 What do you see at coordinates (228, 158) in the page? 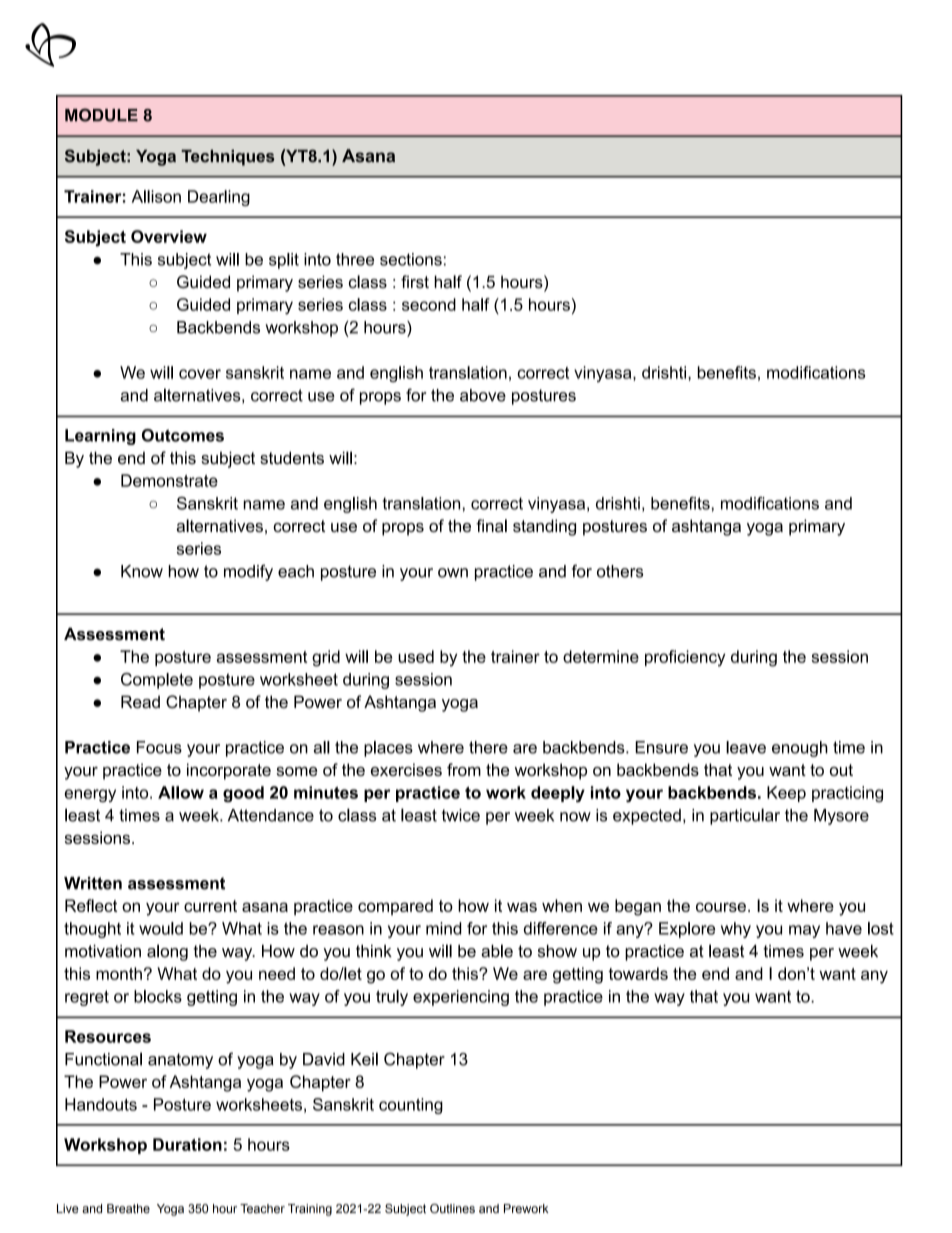
I see `Techniques` at bounding box center [228, 158].
